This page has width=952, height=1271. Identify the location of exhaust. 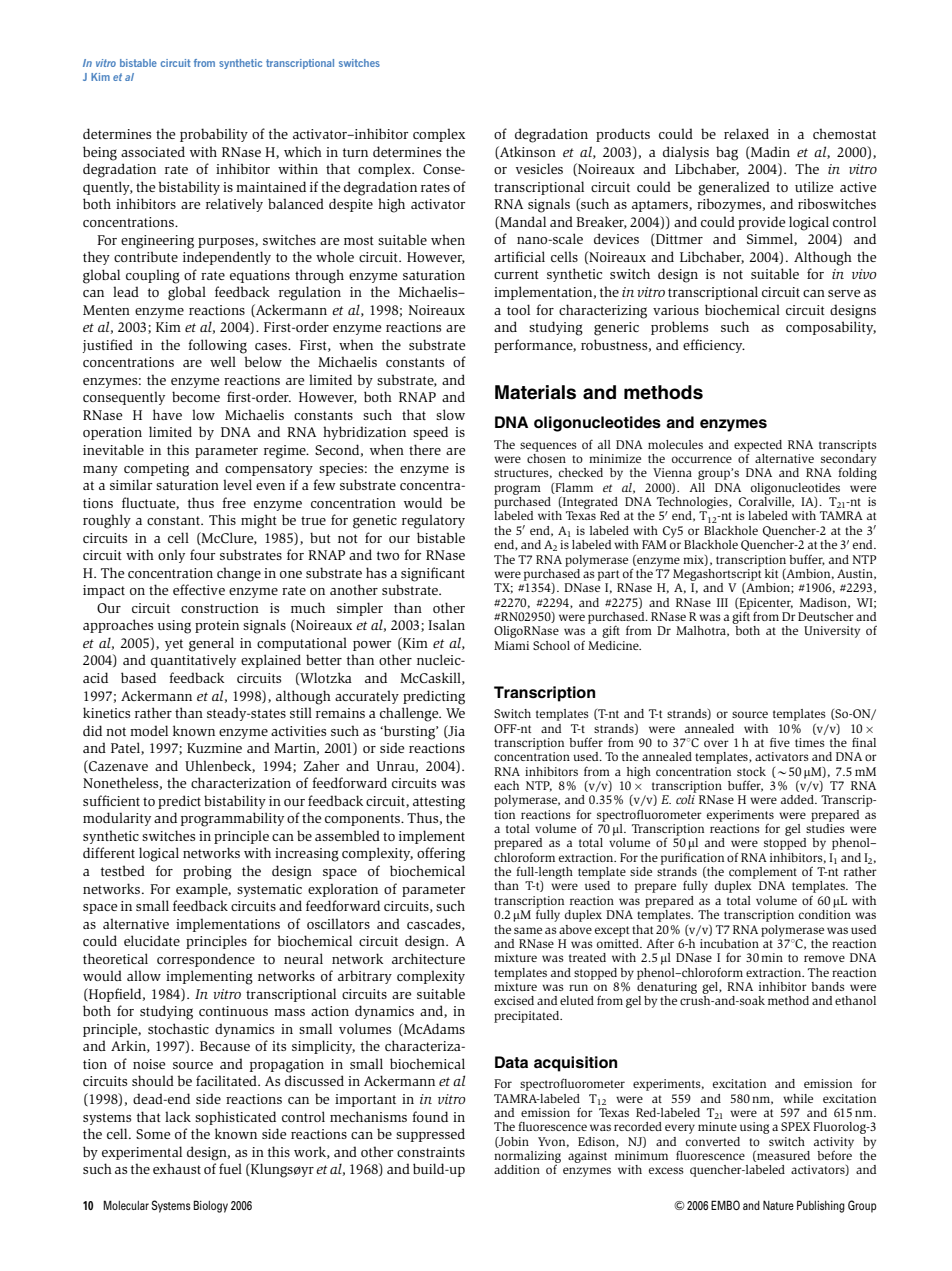
(177, 1168).
